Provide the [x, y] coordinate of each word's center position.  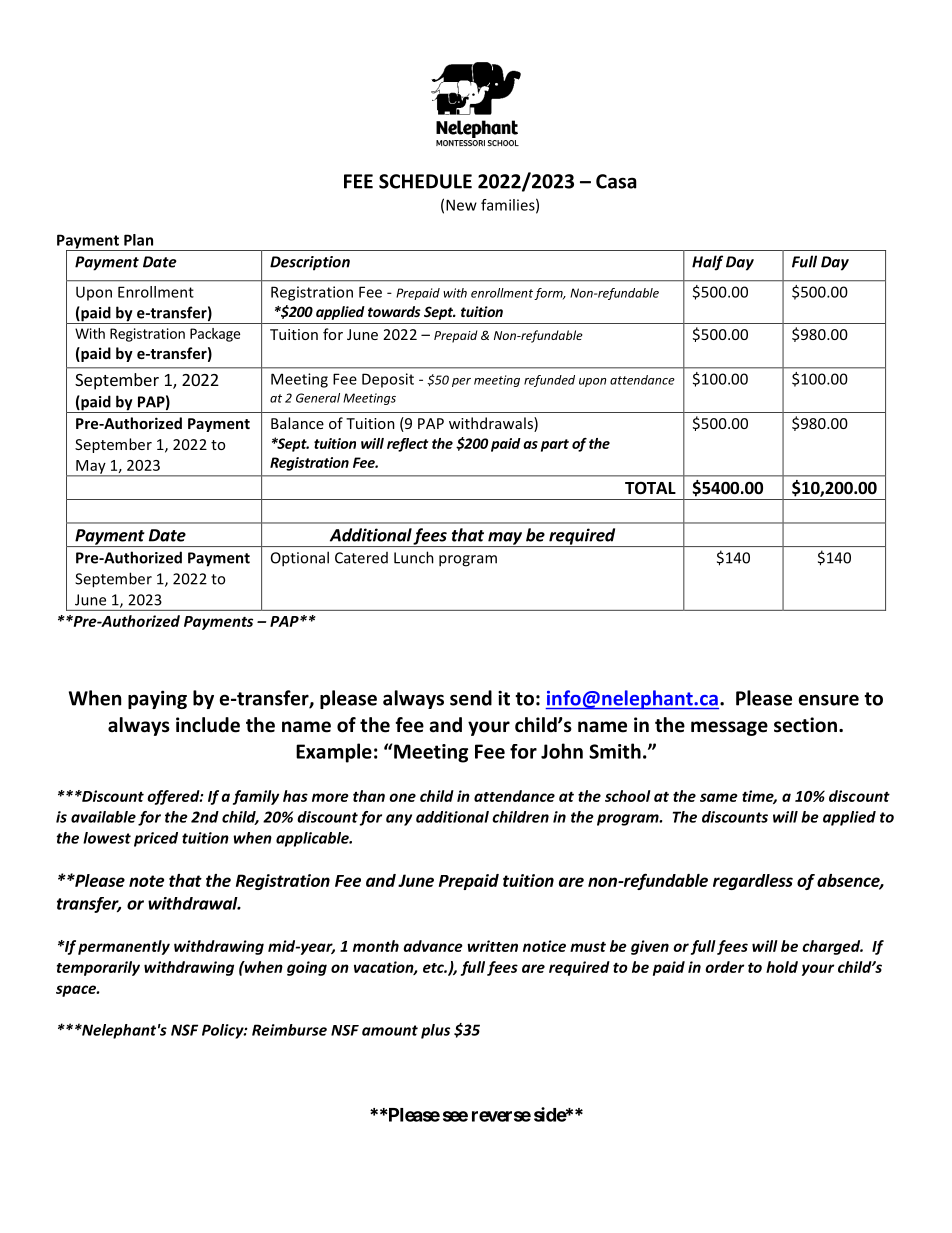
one [402, 797]
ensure [829, 700]
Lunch [414, 557]
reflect [408, 445]
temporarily [98, 968]
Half [707, 263]
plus [435, 1031]
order [724, 967]
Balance [297, 423]
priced [156, 839]
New [461, 205]
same [719, 797]
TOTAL [650, 488]
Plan [138, 240]
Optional [300, 559]
